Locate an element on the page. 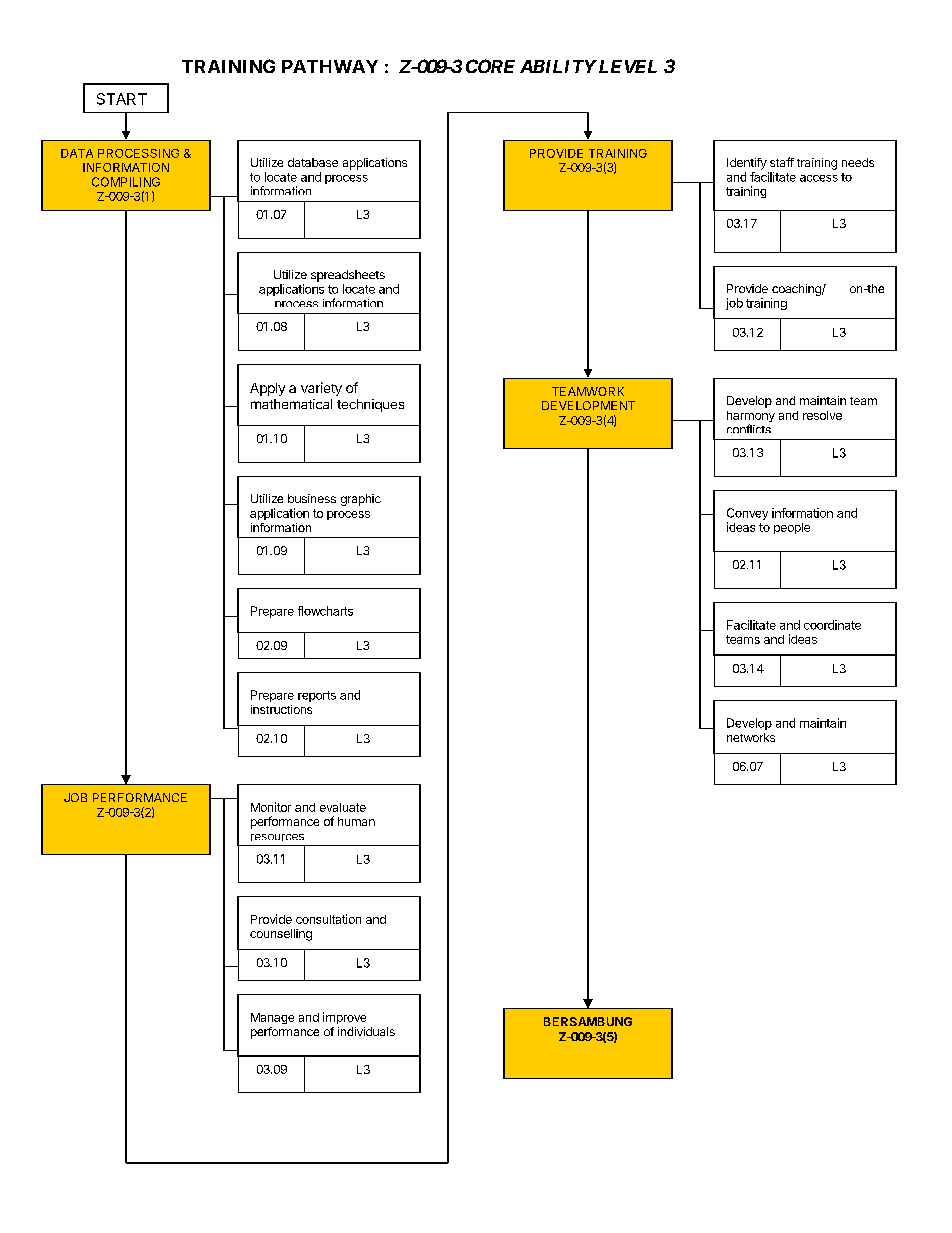  individuals is located at coordinates (366, 1031).
